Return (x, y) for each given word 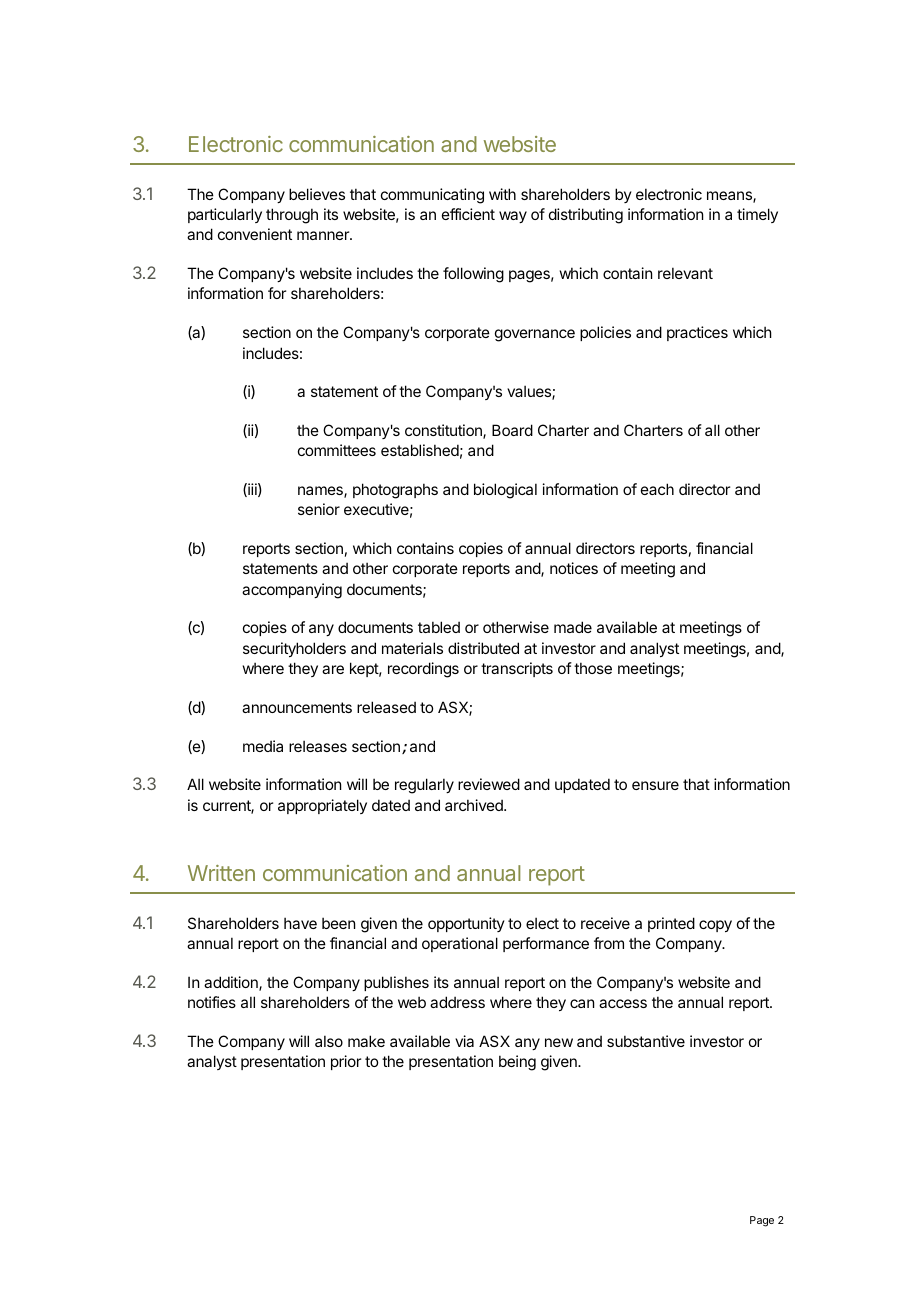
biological (505, 491)
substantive (646, 1041)
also (329, 1041)
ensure (655, 785)
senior (319, 509)
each (657, 489)
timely (757, 215)
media (263, 746)
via (464, 1041)
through (292, 216)
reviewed (489, 784)
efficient (468, 214)
